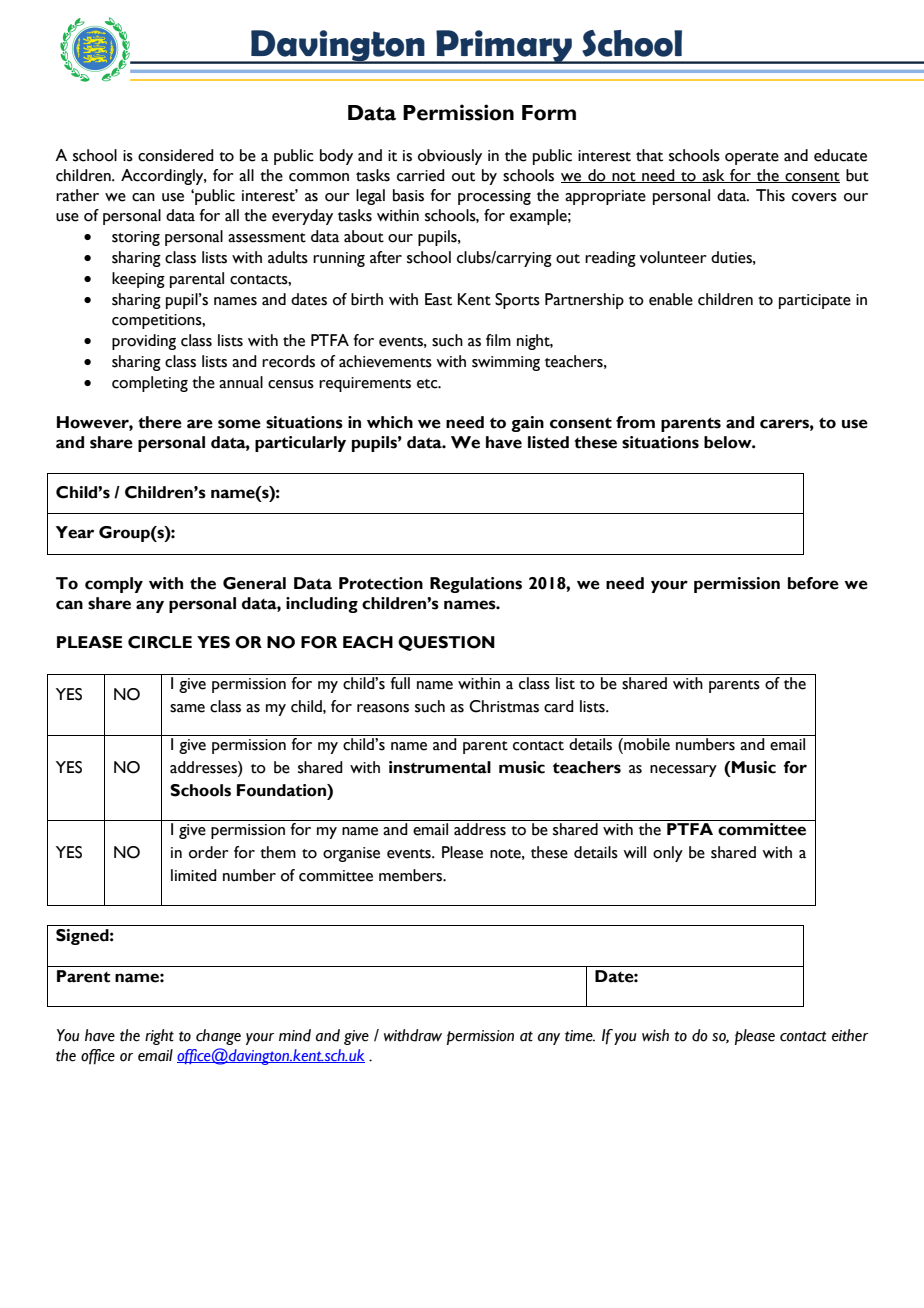 The height and width of the screenshot is (1308, 924). Describe the element at coordinates (504, 47) in the screenshot. I see `Primary` at that location.
